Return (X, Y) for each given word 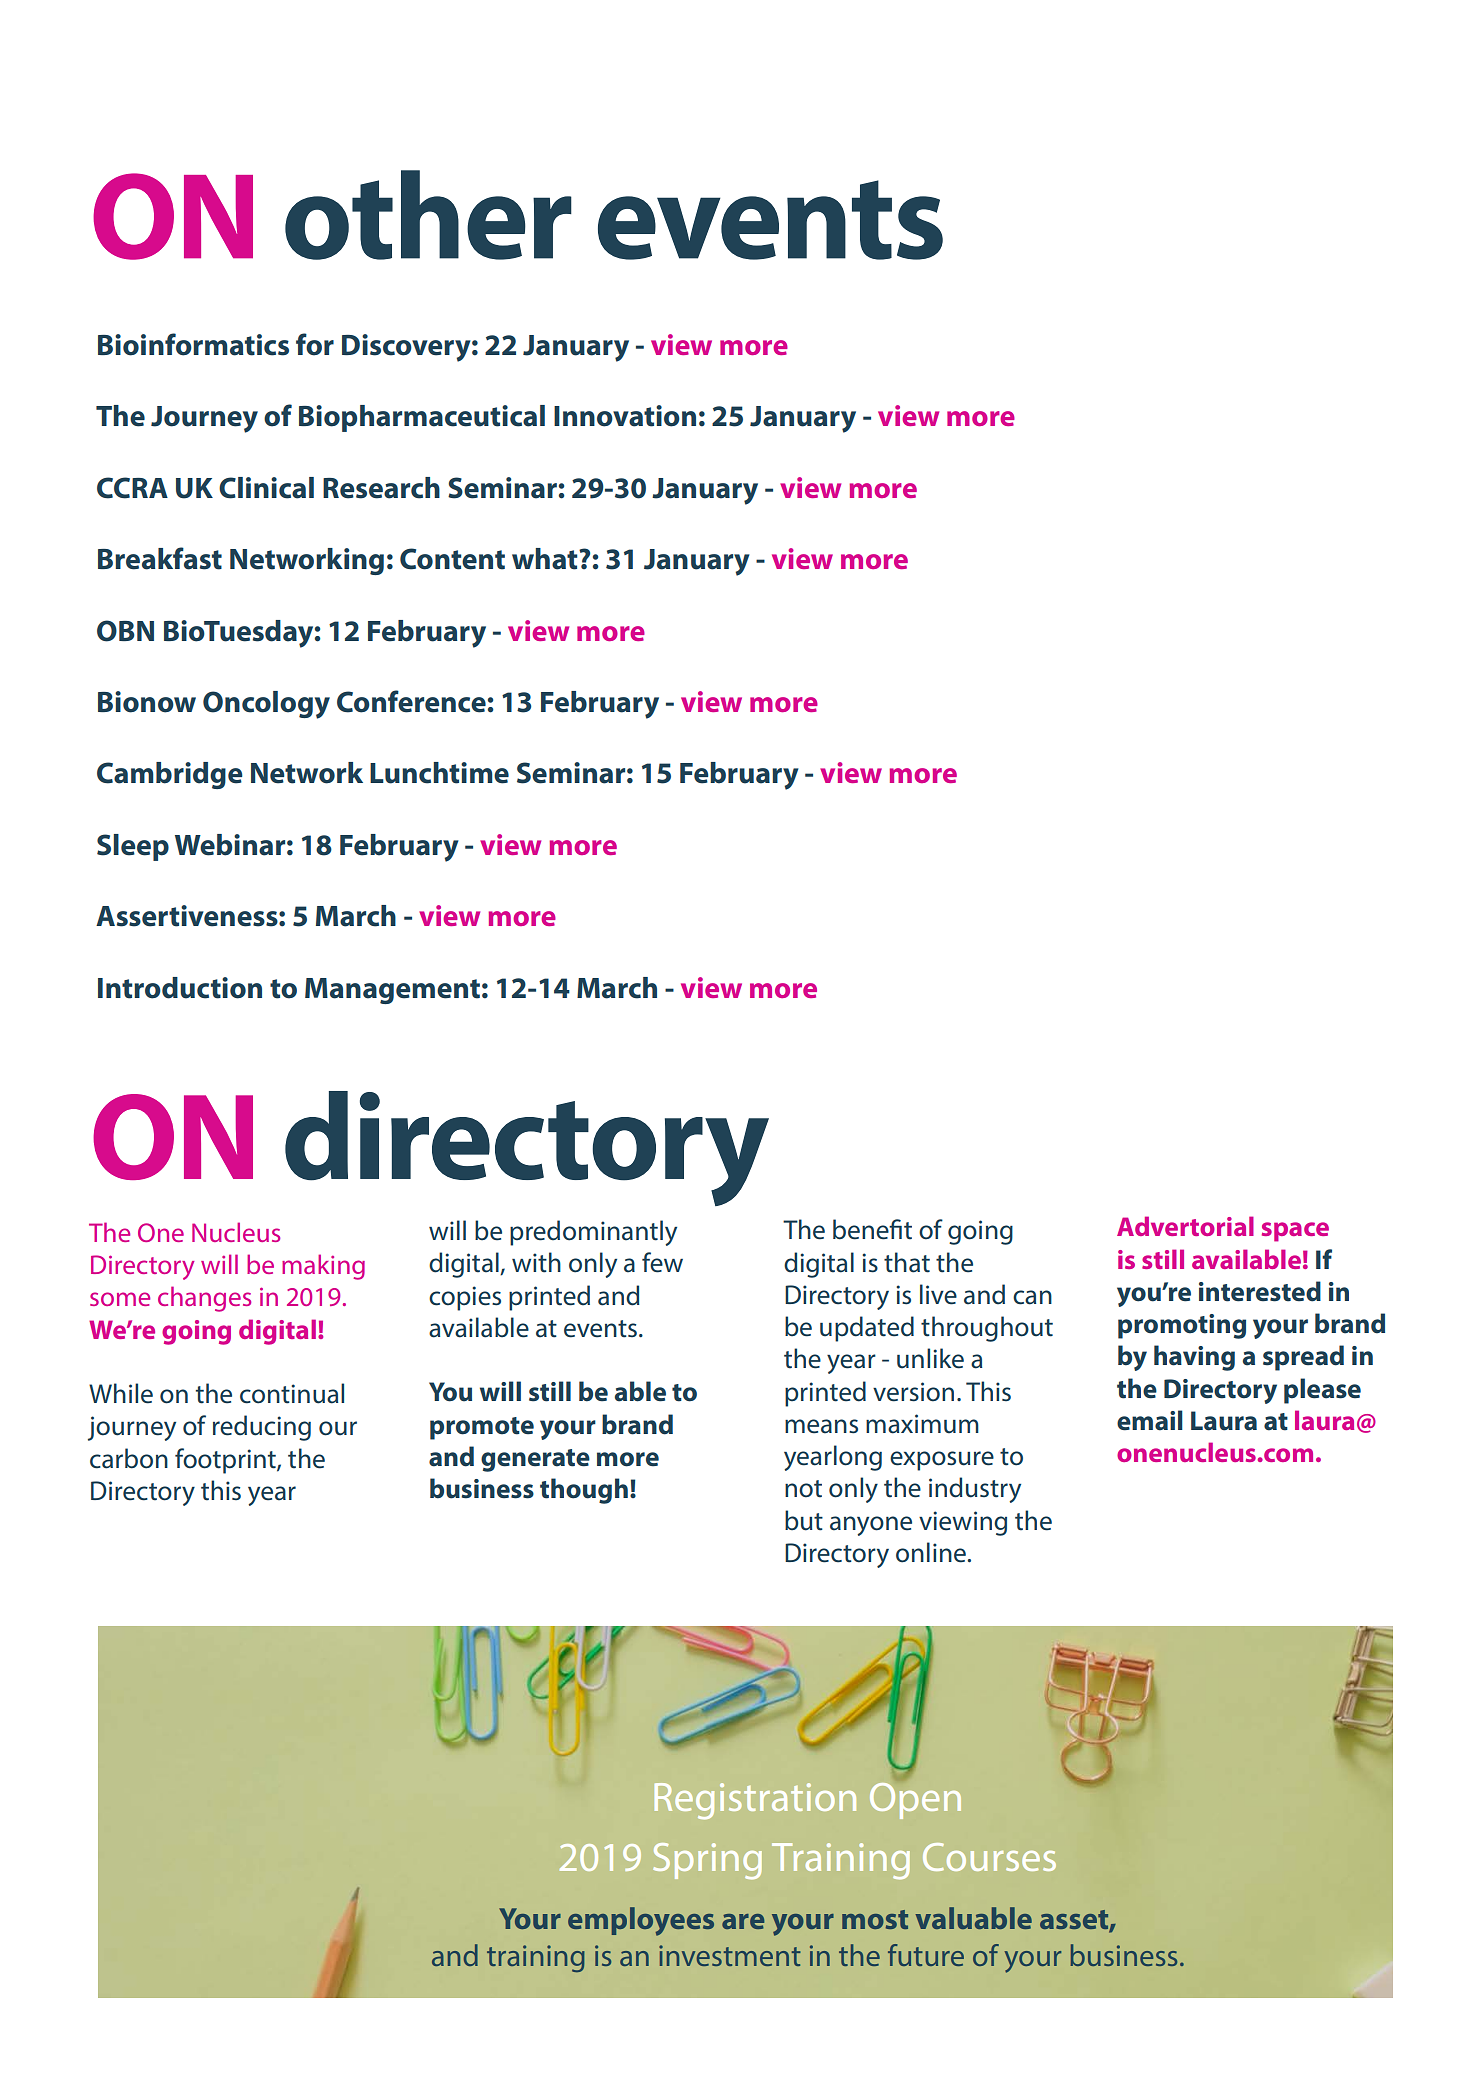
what (546, 559)
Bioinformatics (193, 344)
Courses (989, 1857)
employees (641, 1921)
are (743, 1921)
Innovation (625, 416)
